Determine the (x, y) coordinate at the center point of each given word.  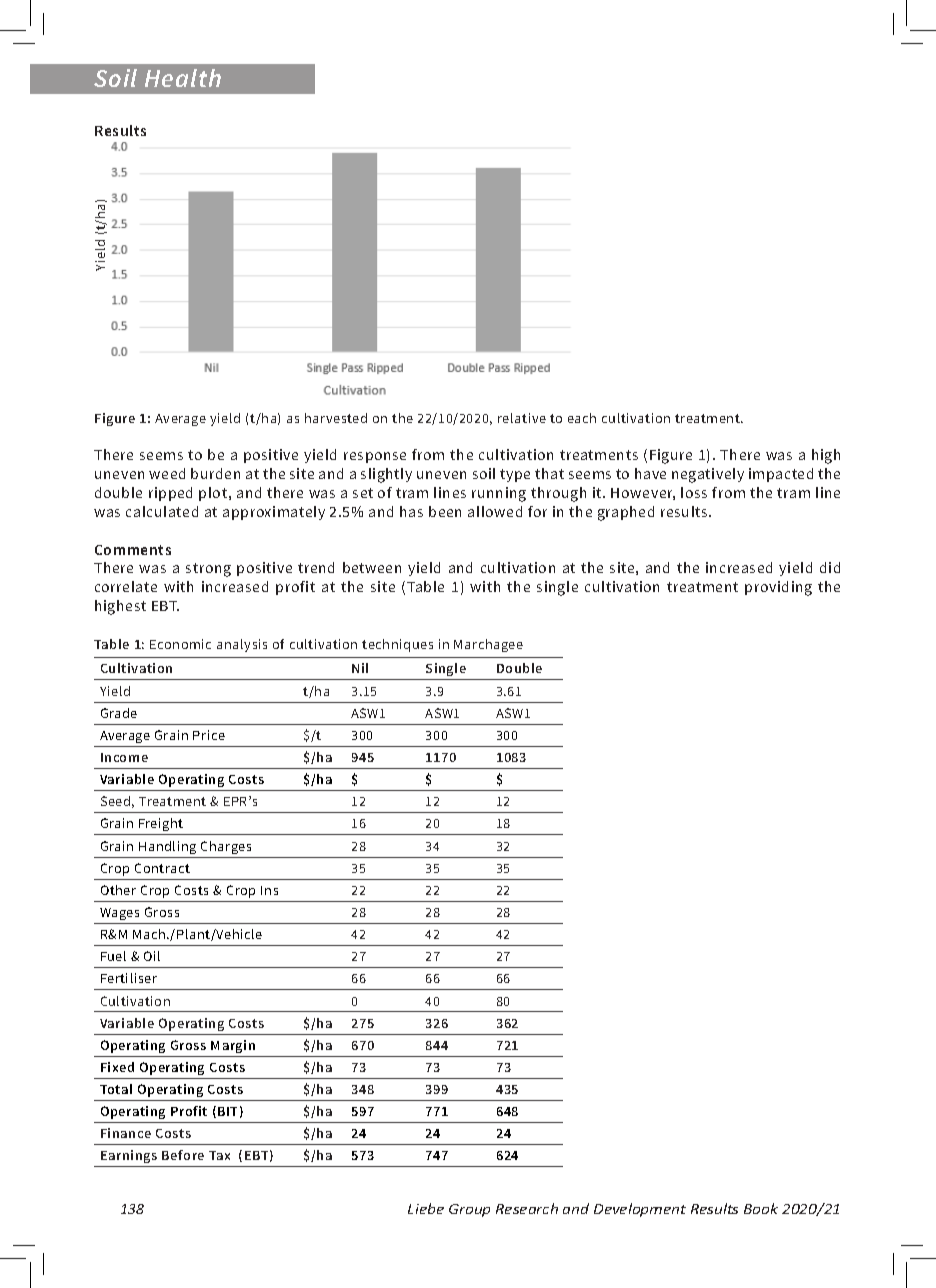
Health (183, 78)
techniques (397, 645)
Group (469, 1210)
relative (522, 418)
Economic (180, 644)
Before (183, 1155)
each (582, 418)
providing (778, 588)
